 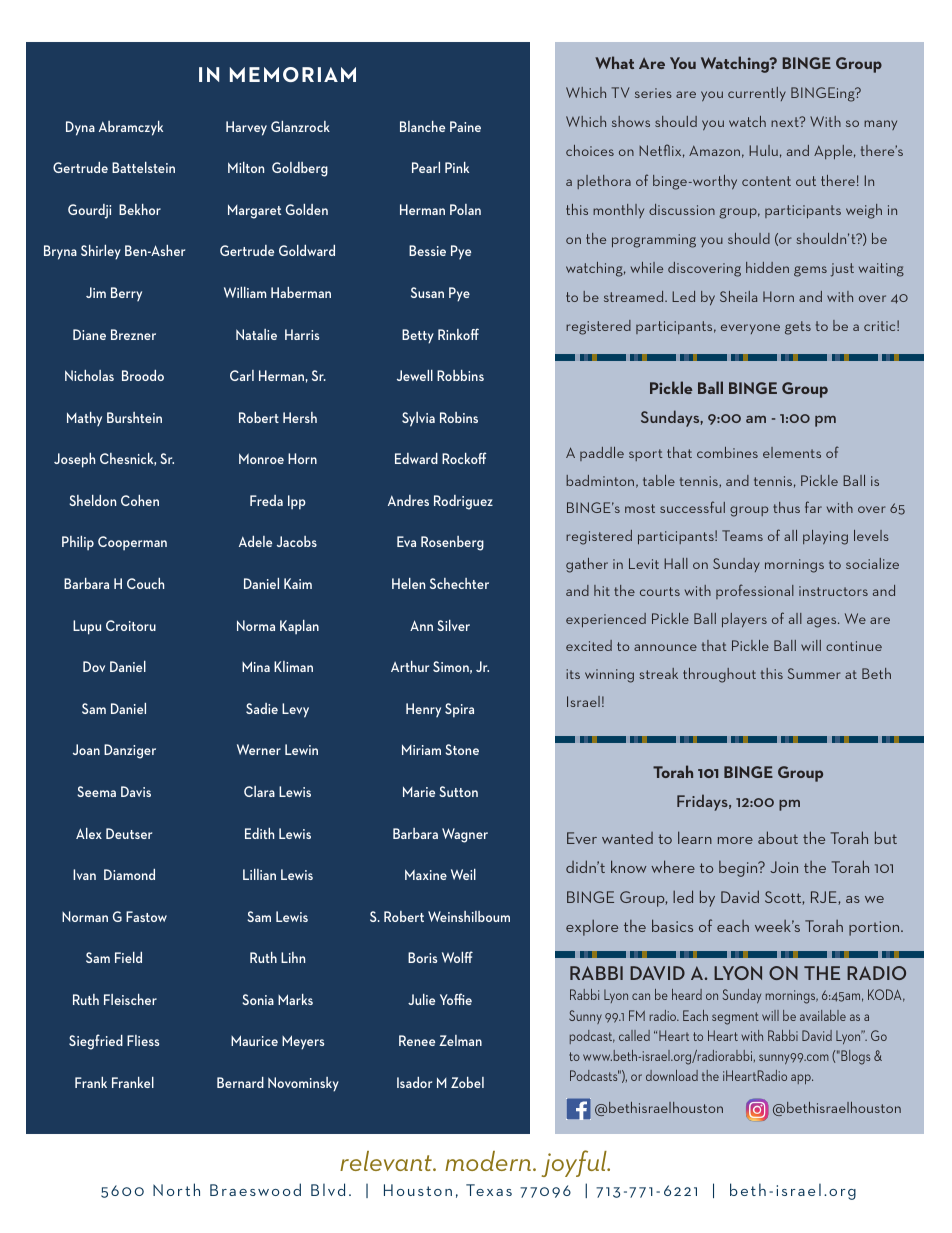 What do you see at coordinates (465, 126) in the page?
I see `Paine` at bounding box center [465, 126].
